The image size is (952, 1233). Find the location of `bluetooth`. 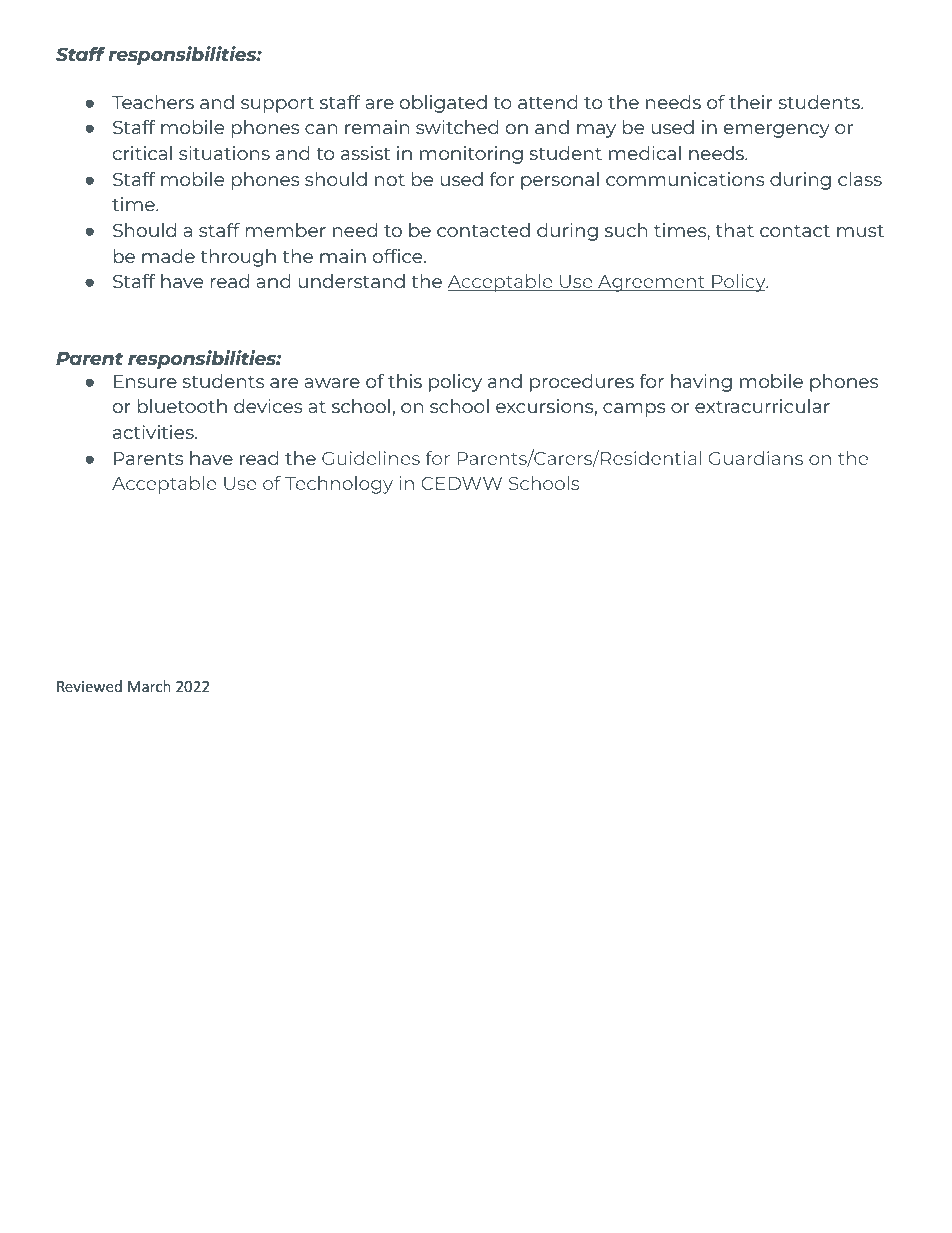

bluetooth is located at coordinates (182, 406).
